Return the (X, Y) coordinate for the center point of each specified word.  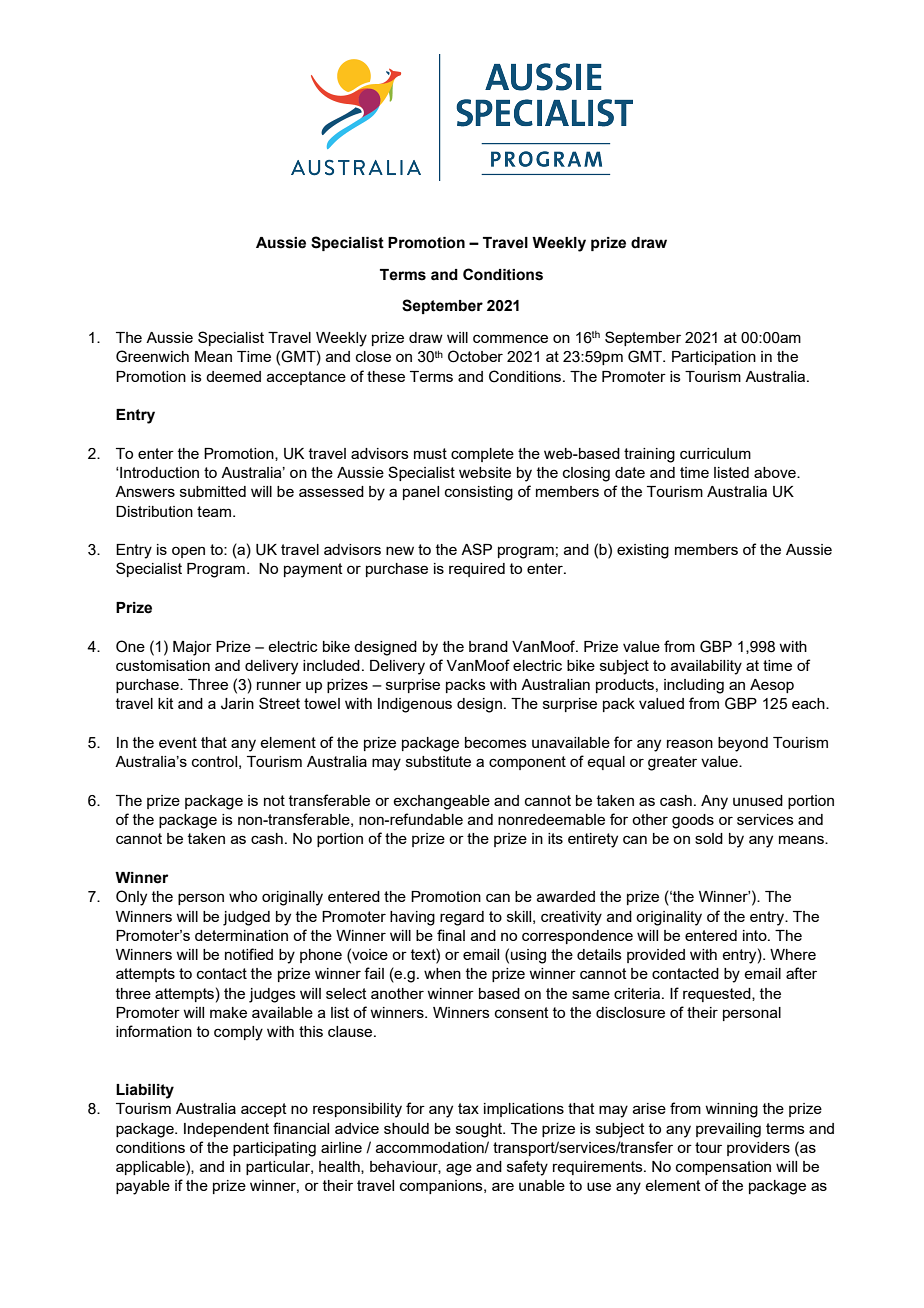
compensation (723, 1168)
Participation (714, 358)
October (475, 356)
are (503, 1186)
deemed (233, 376)
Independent (226, 1130)
